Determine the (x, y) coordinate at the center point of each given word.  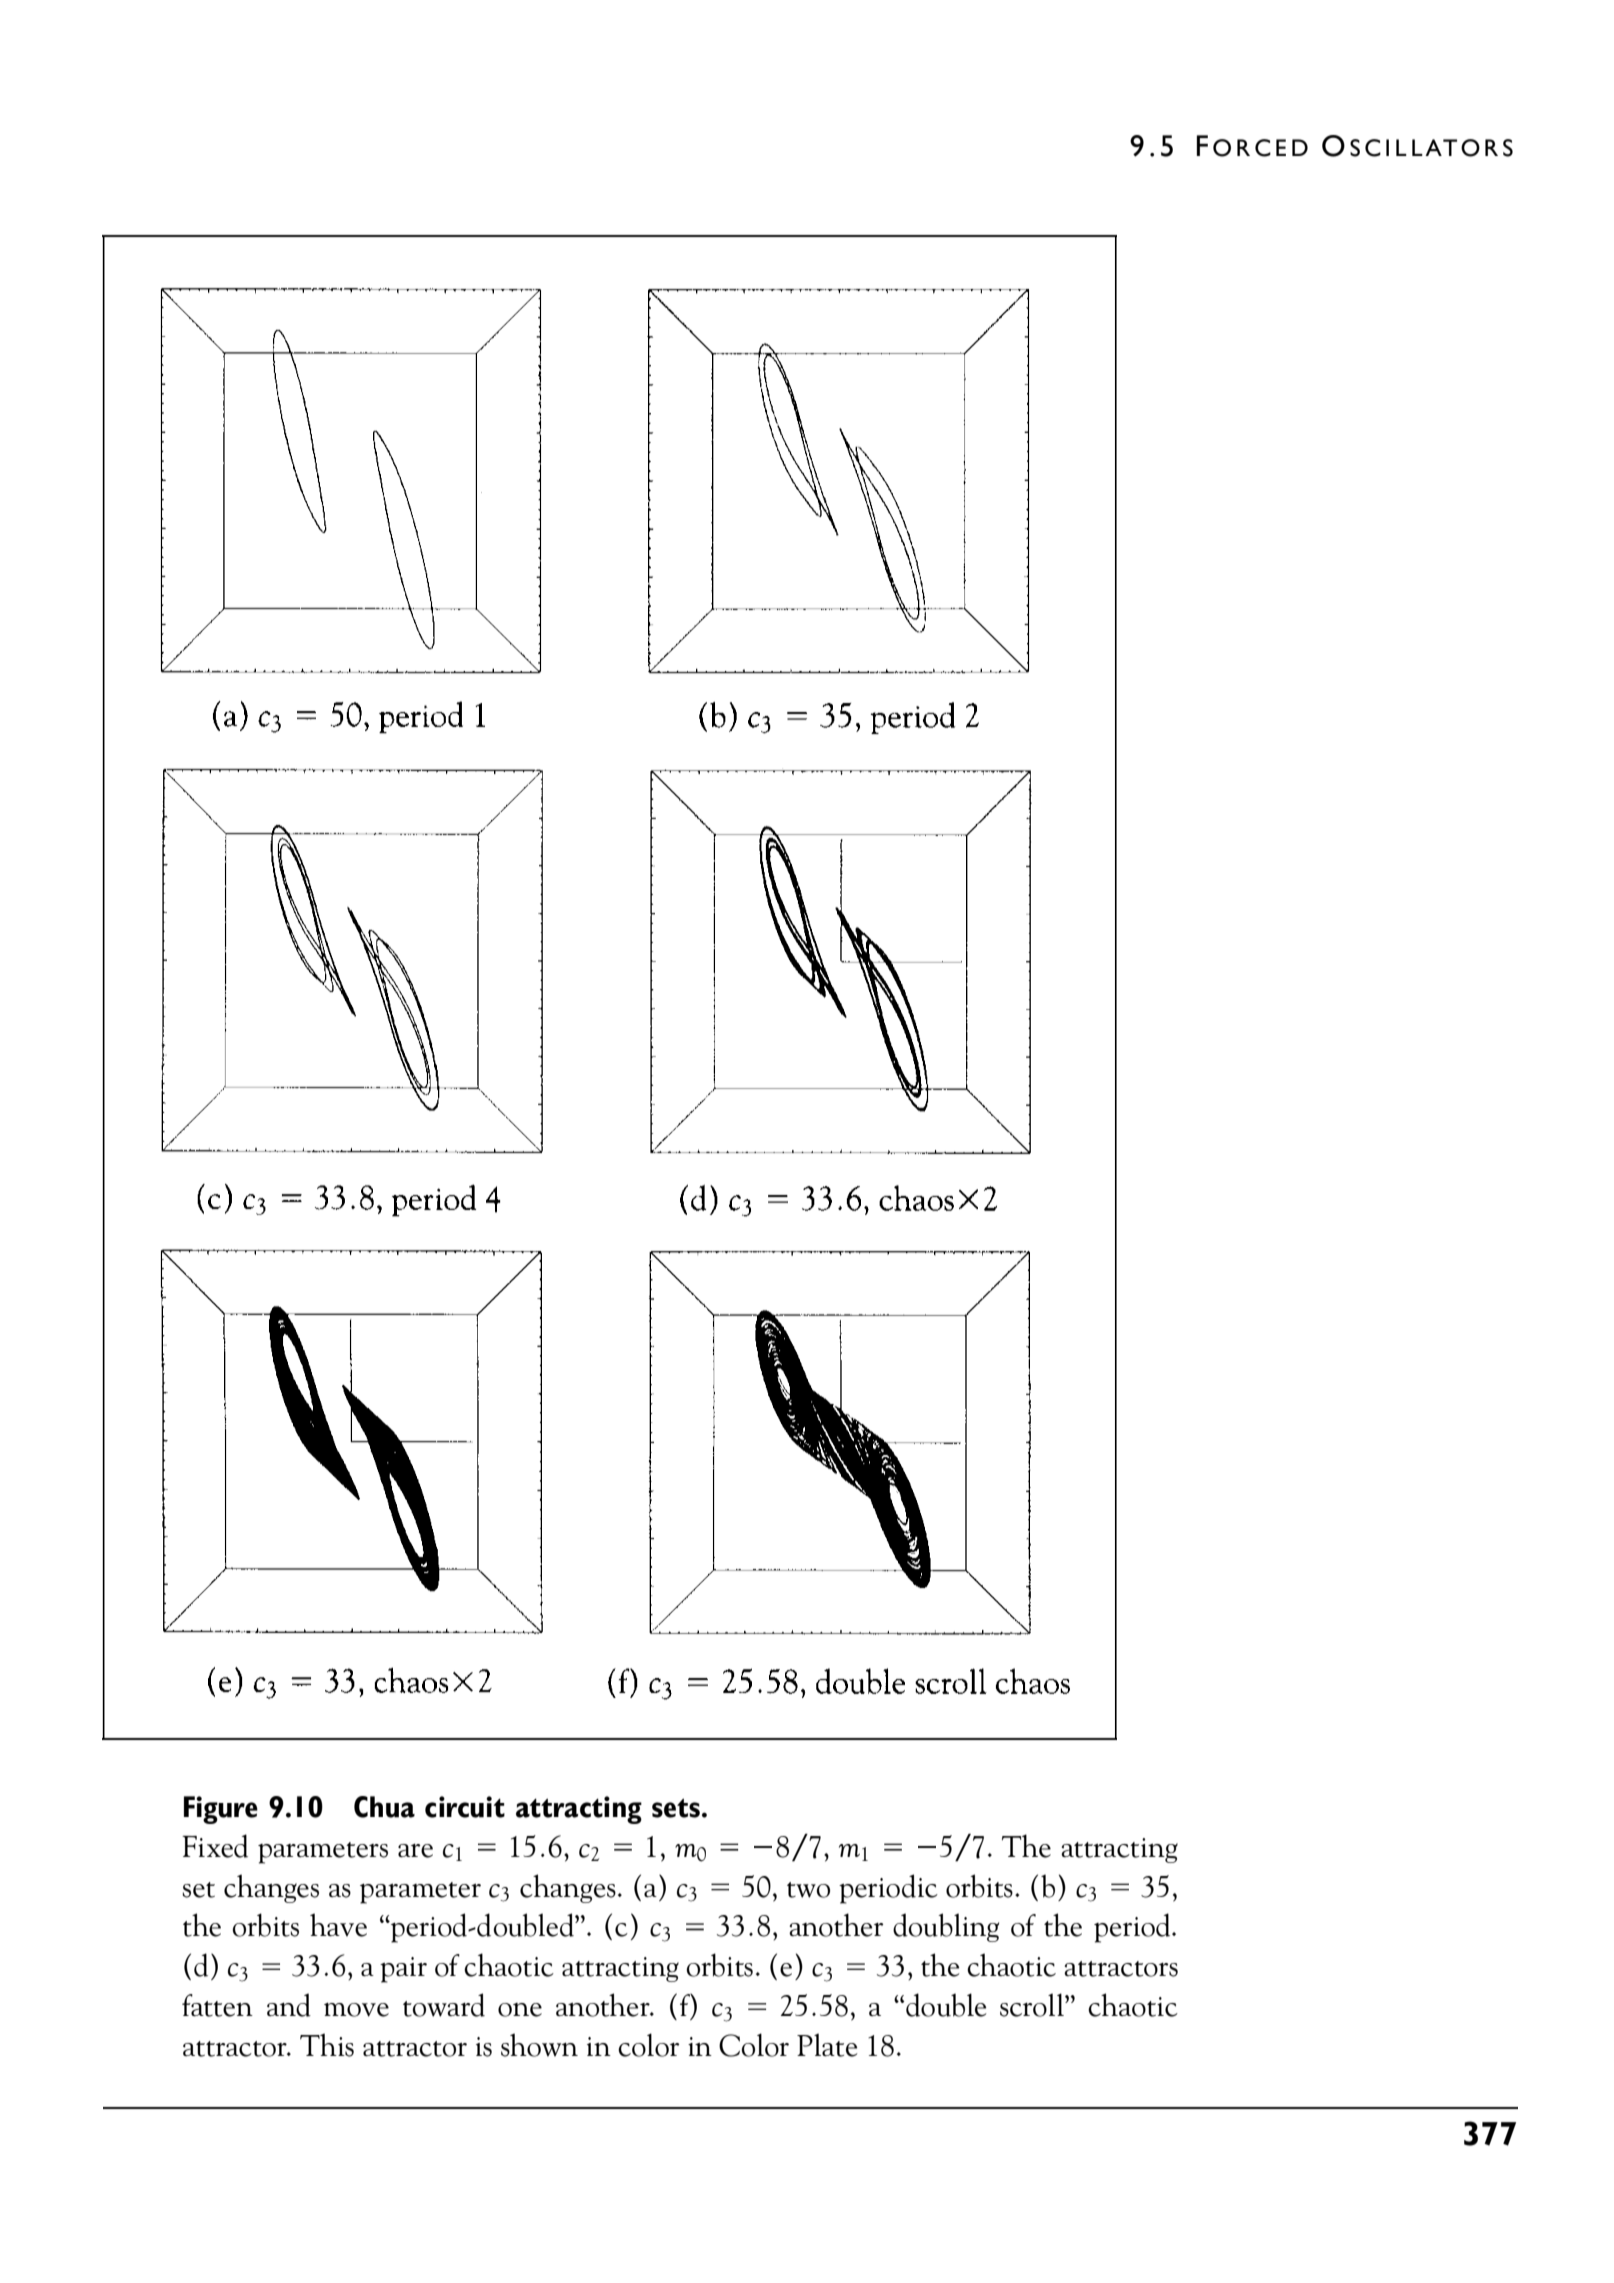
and (289, 2005)
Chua (384, 1807)
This (327, 2045)
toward (444, 2005)
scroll (1033, 2005)
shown (539, 2045)
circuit (465, 1807)
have (338, 1925)
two (808, 1890)
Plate (827, 2045)
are (415, 1851)
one (520, 2010)
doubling (946, 1927)
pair (403, 1970)
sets (676, 1808)
